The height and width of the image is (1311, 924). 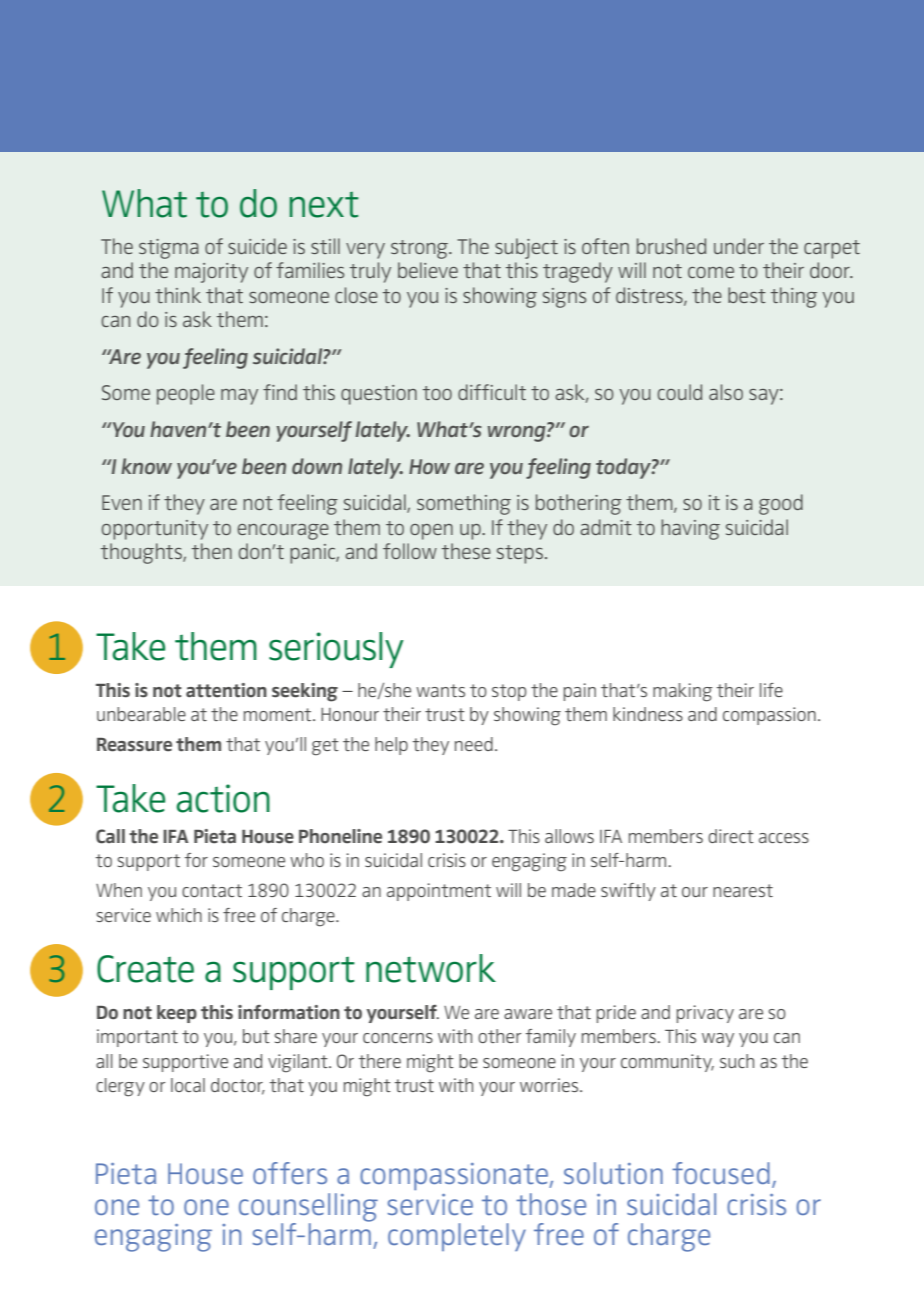 What do you see at coordinates (290, 1173) in the image?
I see `offers` at bounding box center [290, 1173].
